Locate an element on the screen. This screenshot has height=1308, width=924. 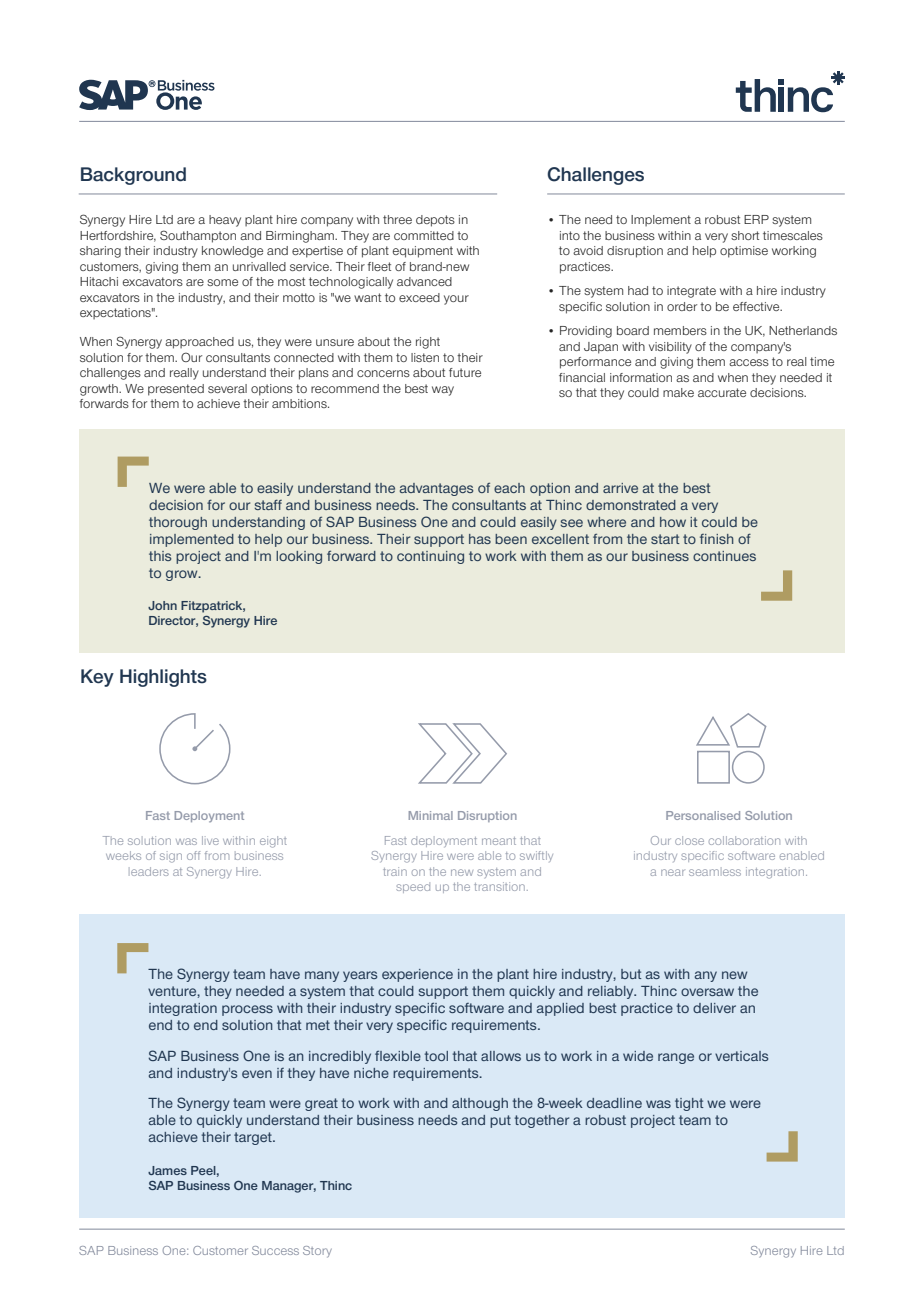
tight is located at coordinates (689, 1104).
